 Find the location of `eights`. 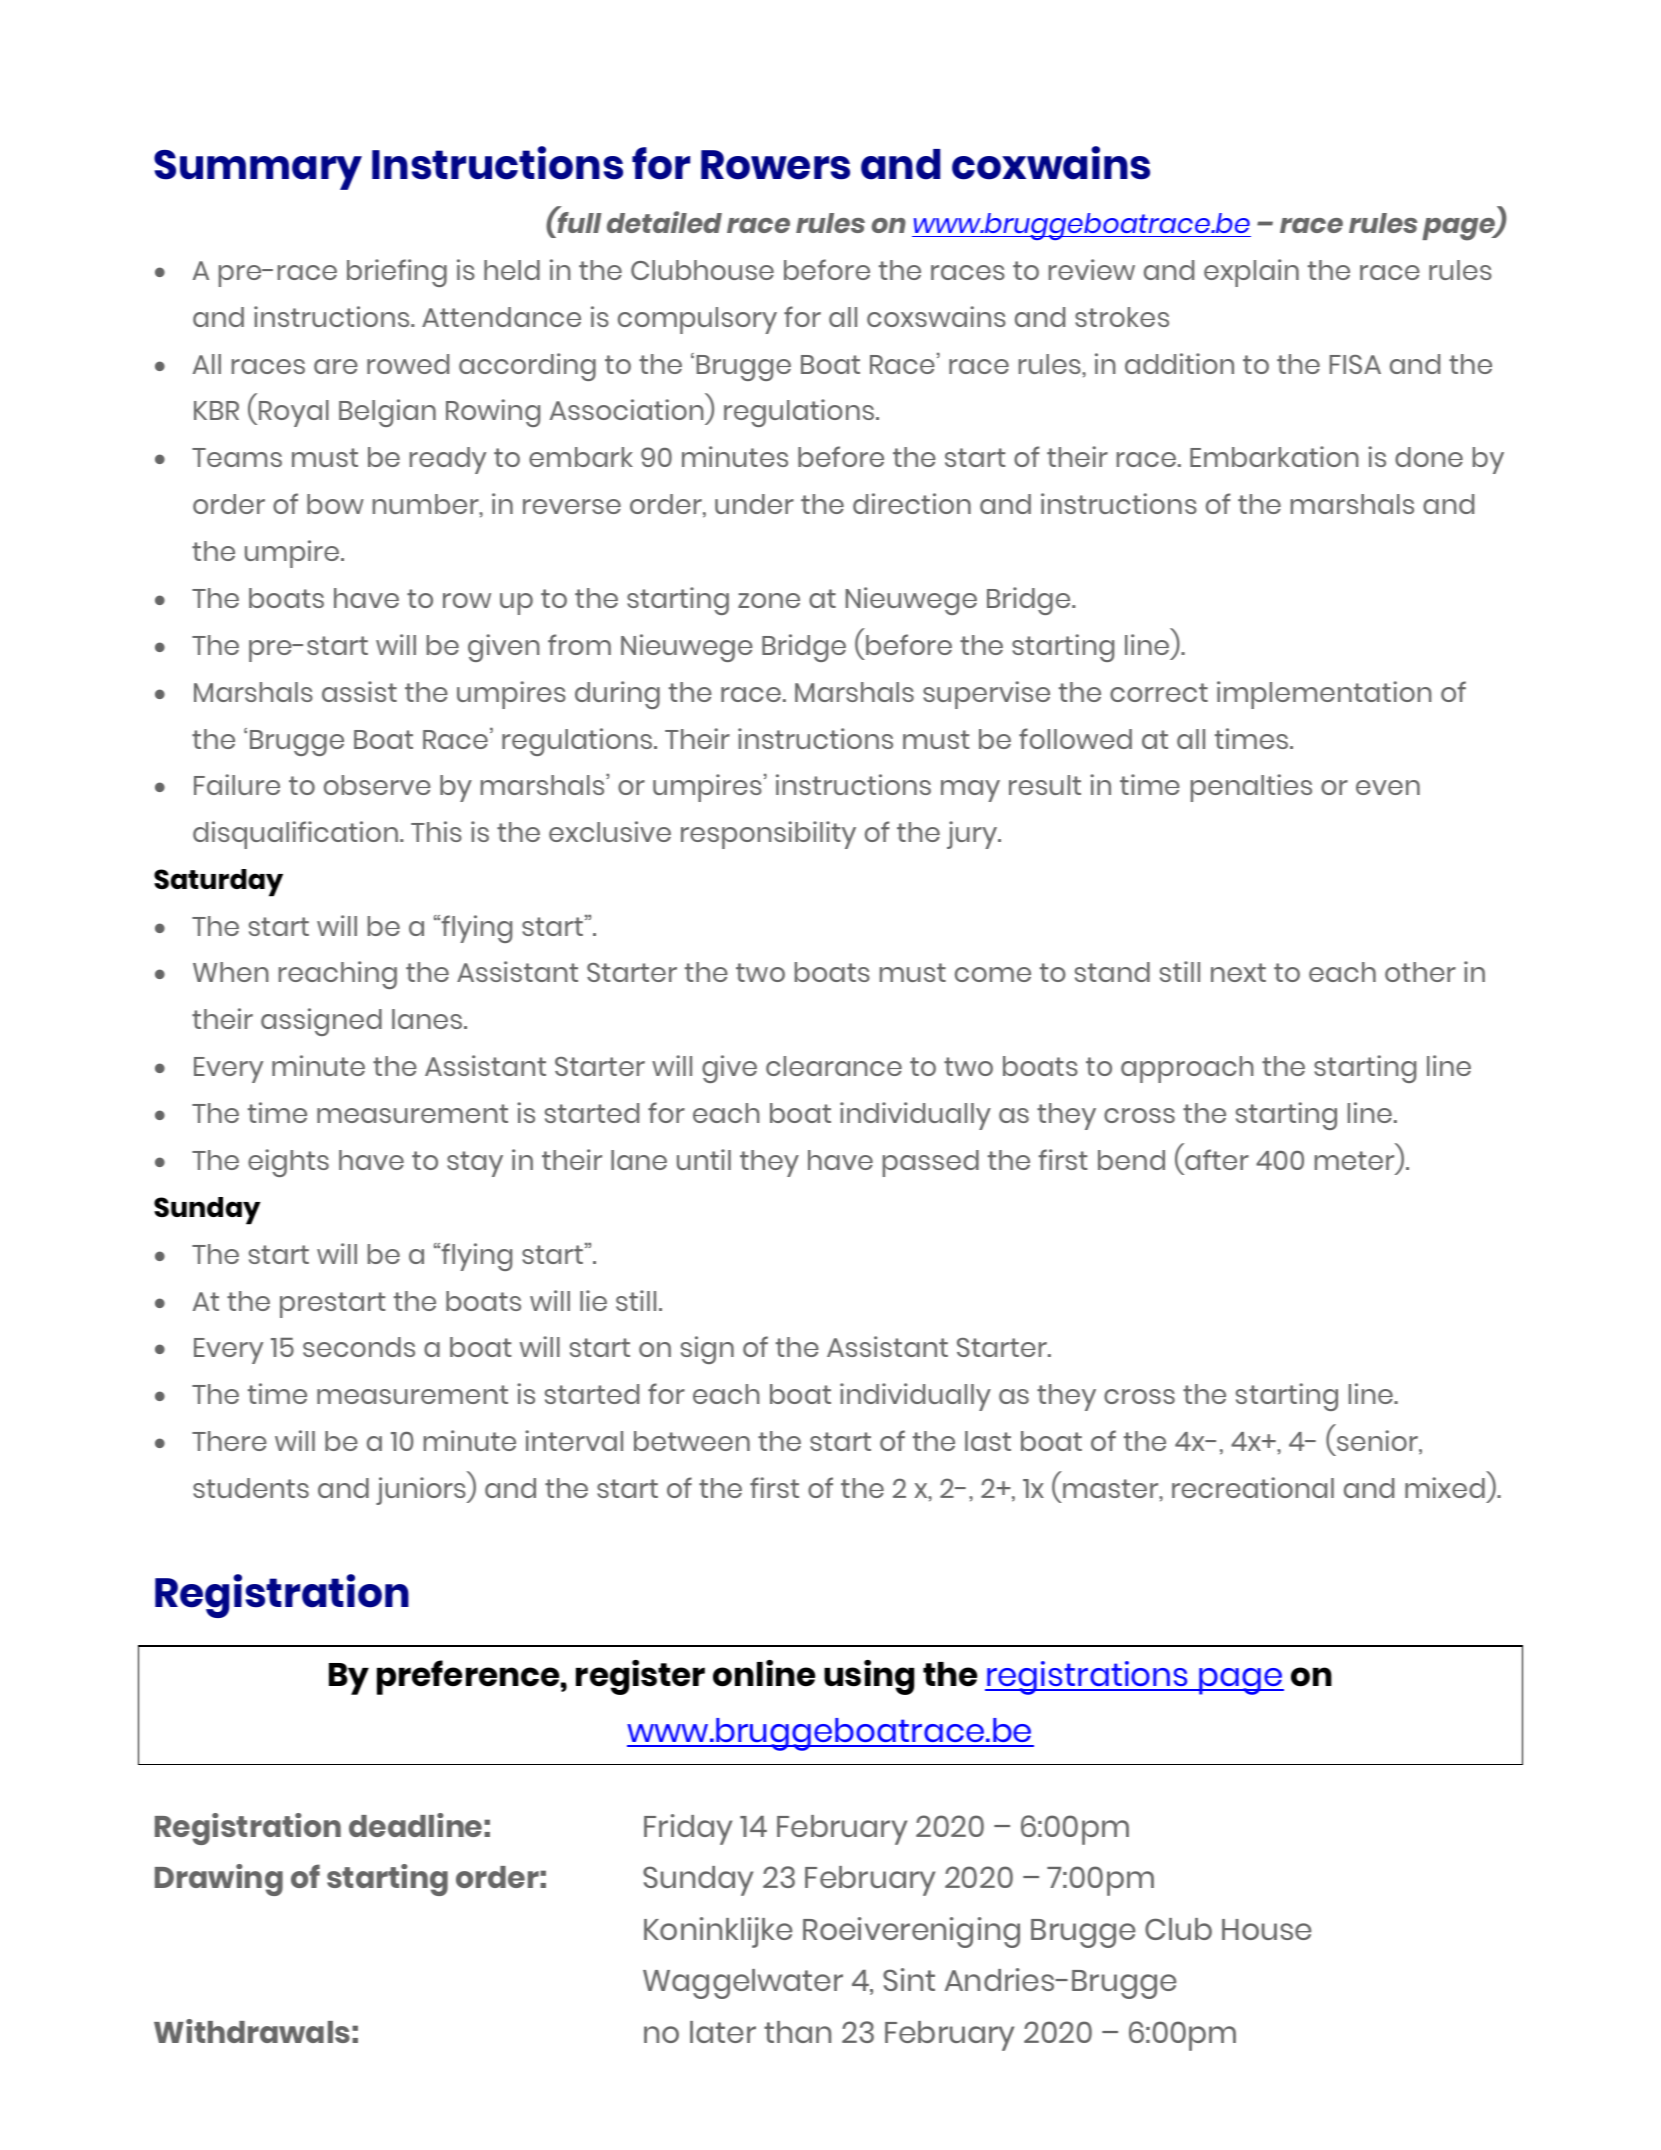

eights is located at coordinates (288, 1163).
